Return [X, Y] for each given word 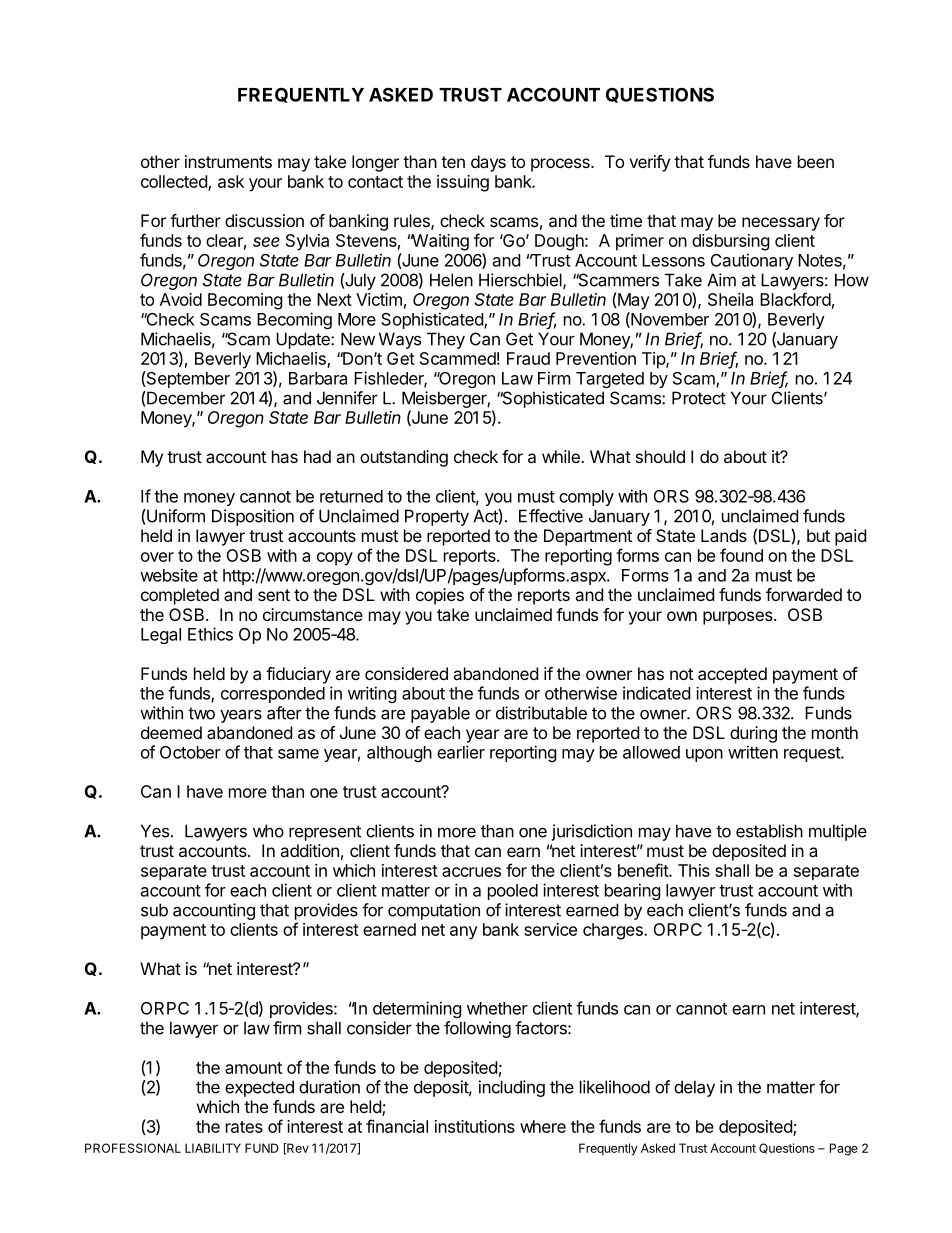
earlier [461, 752]
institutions [475, 1126]
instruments [228, 161]
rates [244, 1127]
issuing [463, 183]
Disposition [253, 517]
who [268, 831]
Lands [724, 535]
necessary [781, 224]
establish [769, 831]
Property [437, 517]
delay [694, 1088]
